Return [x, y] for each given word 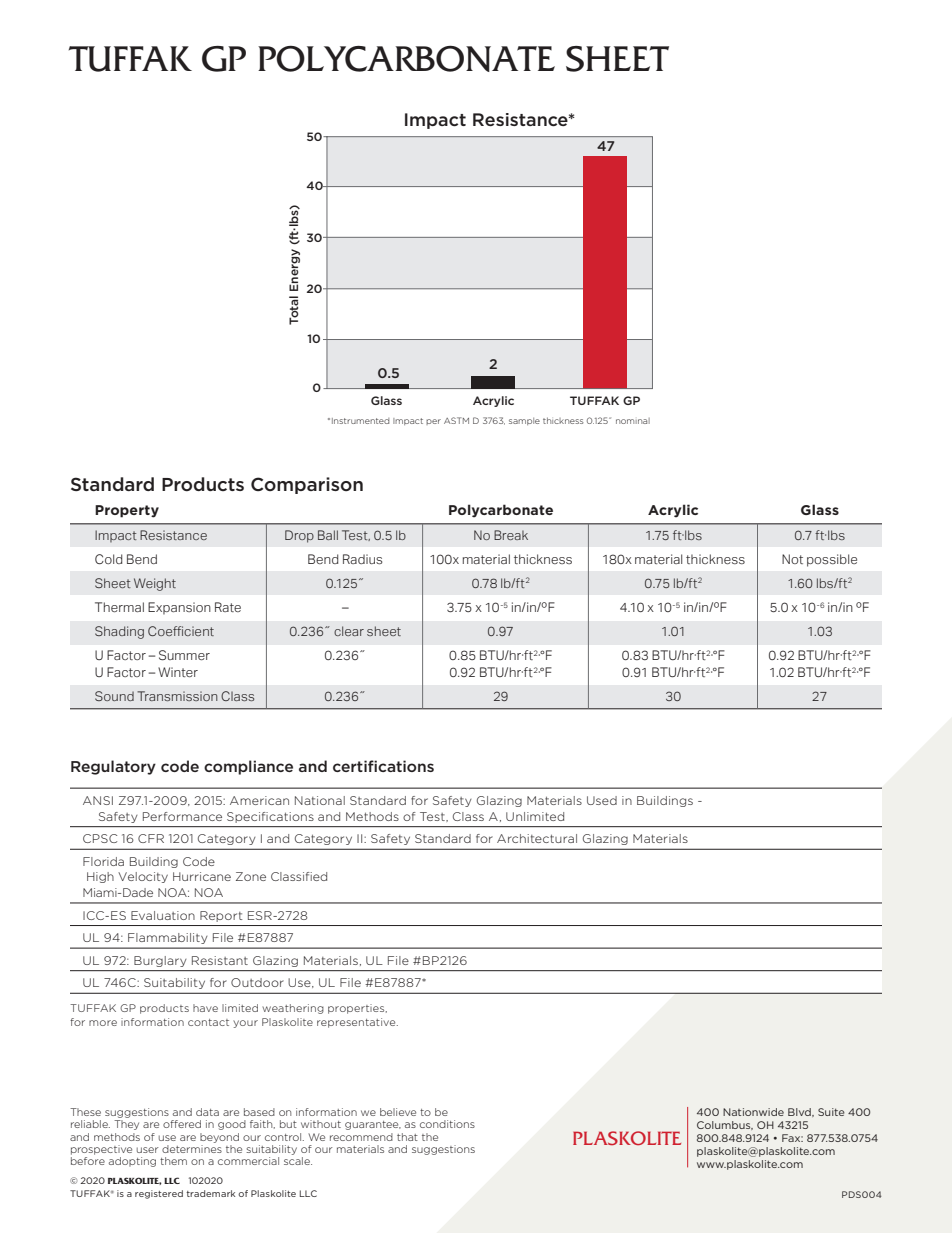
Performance [182, 816]
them [173, 1161]
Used [602, 800]
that [407, 1137]
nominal [633, 421]
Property [127, 511]
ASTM [456, 420]
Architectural [537, 838]
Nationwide [753, 1112]
